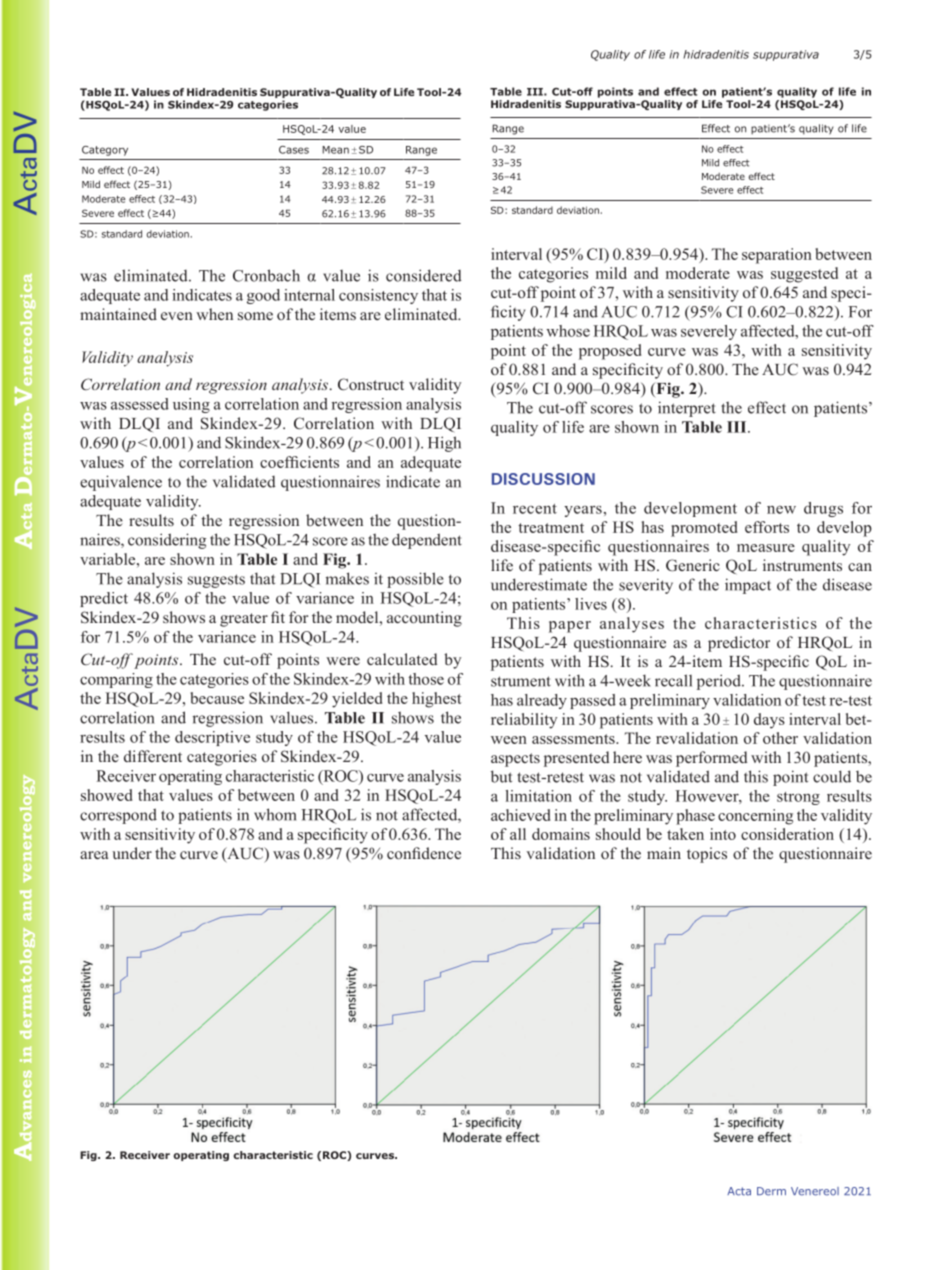 The width and height of the image is (952, 1270). What do you see at coordinates (781, 510) in the image?
I see `new` at bounding box center [781, 510].
